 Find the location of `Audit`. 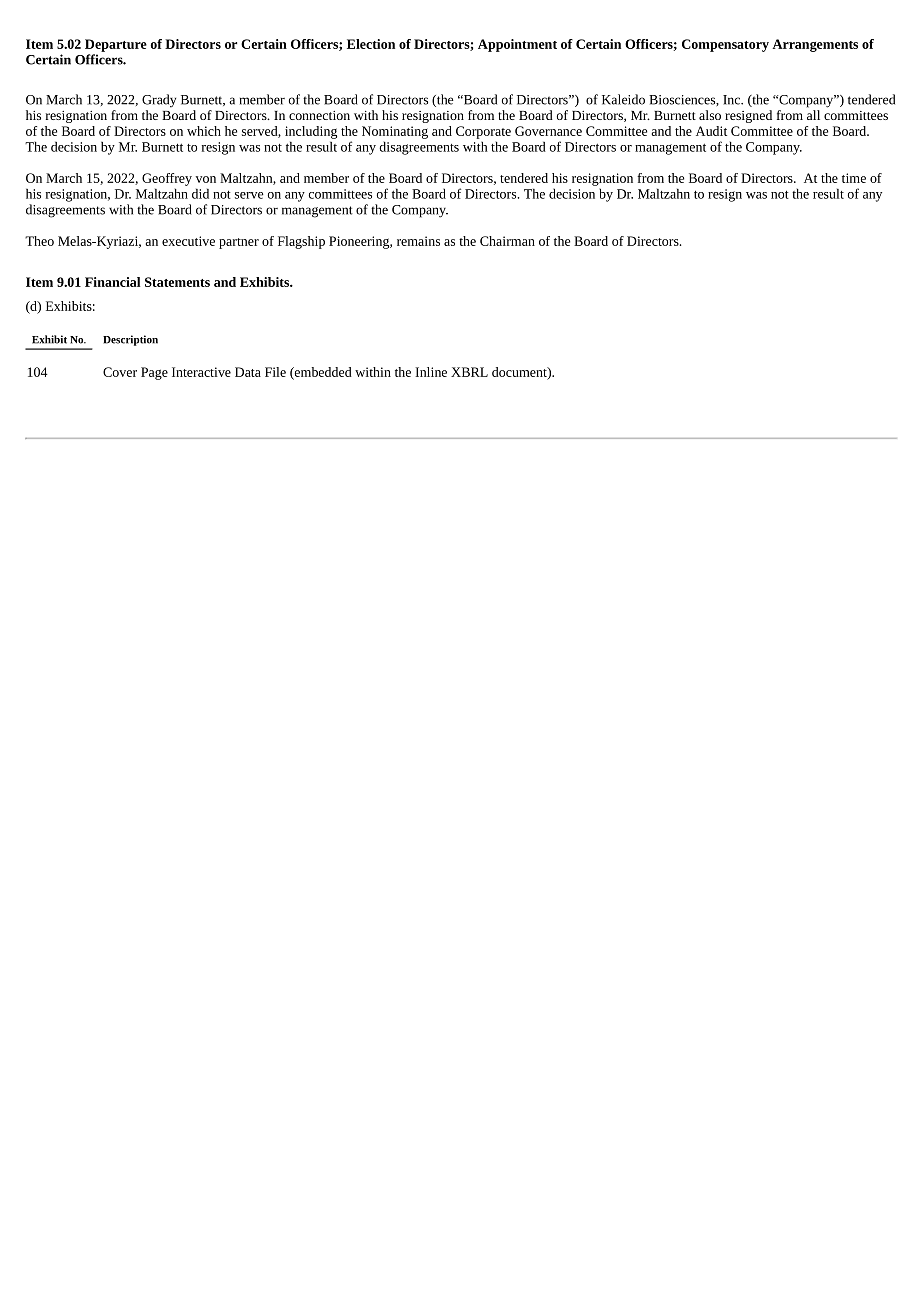

Audit is located at coordinates (711, 131).
